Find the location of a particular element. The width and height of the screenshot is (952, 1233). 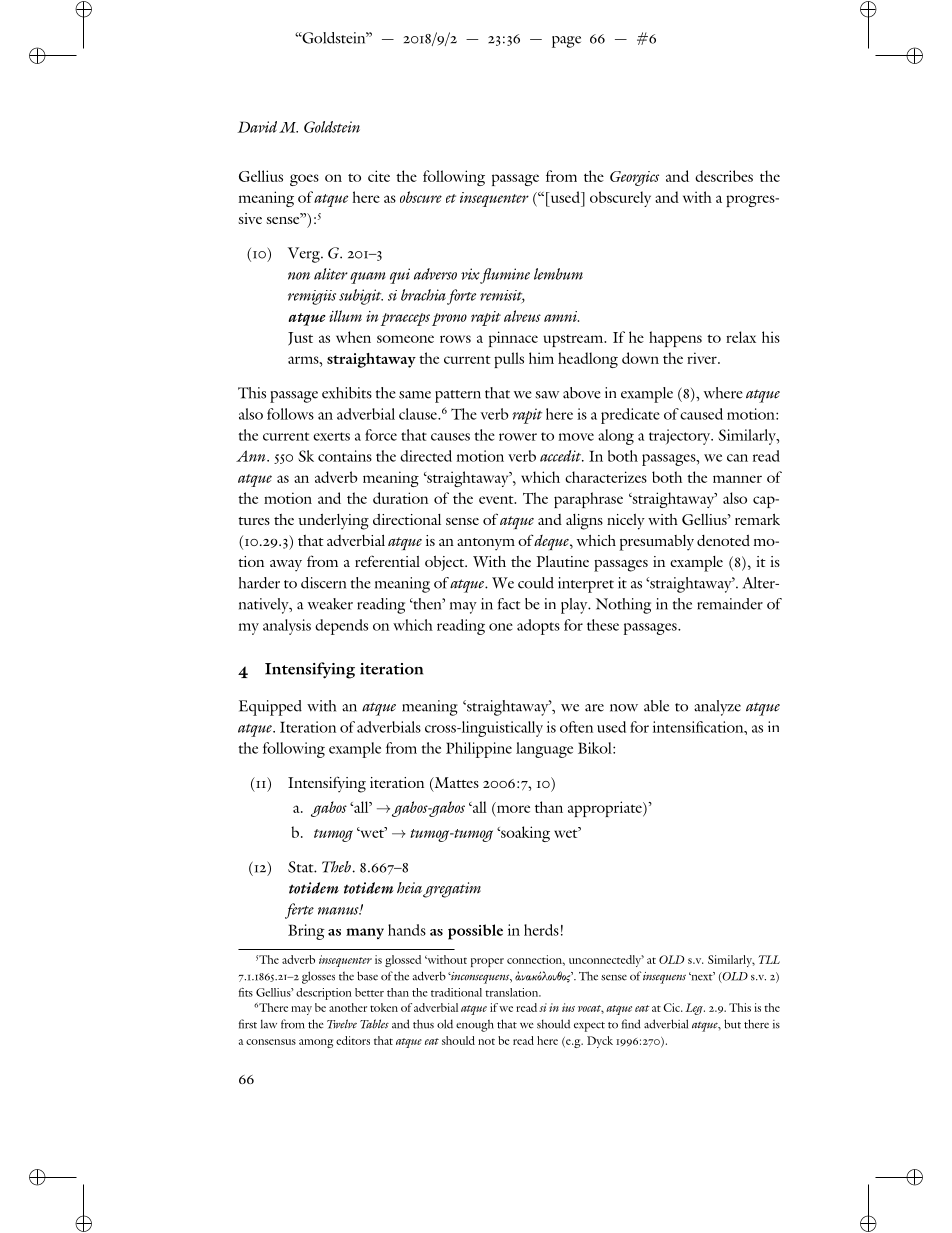

page is located at coordinates (566, 42).
